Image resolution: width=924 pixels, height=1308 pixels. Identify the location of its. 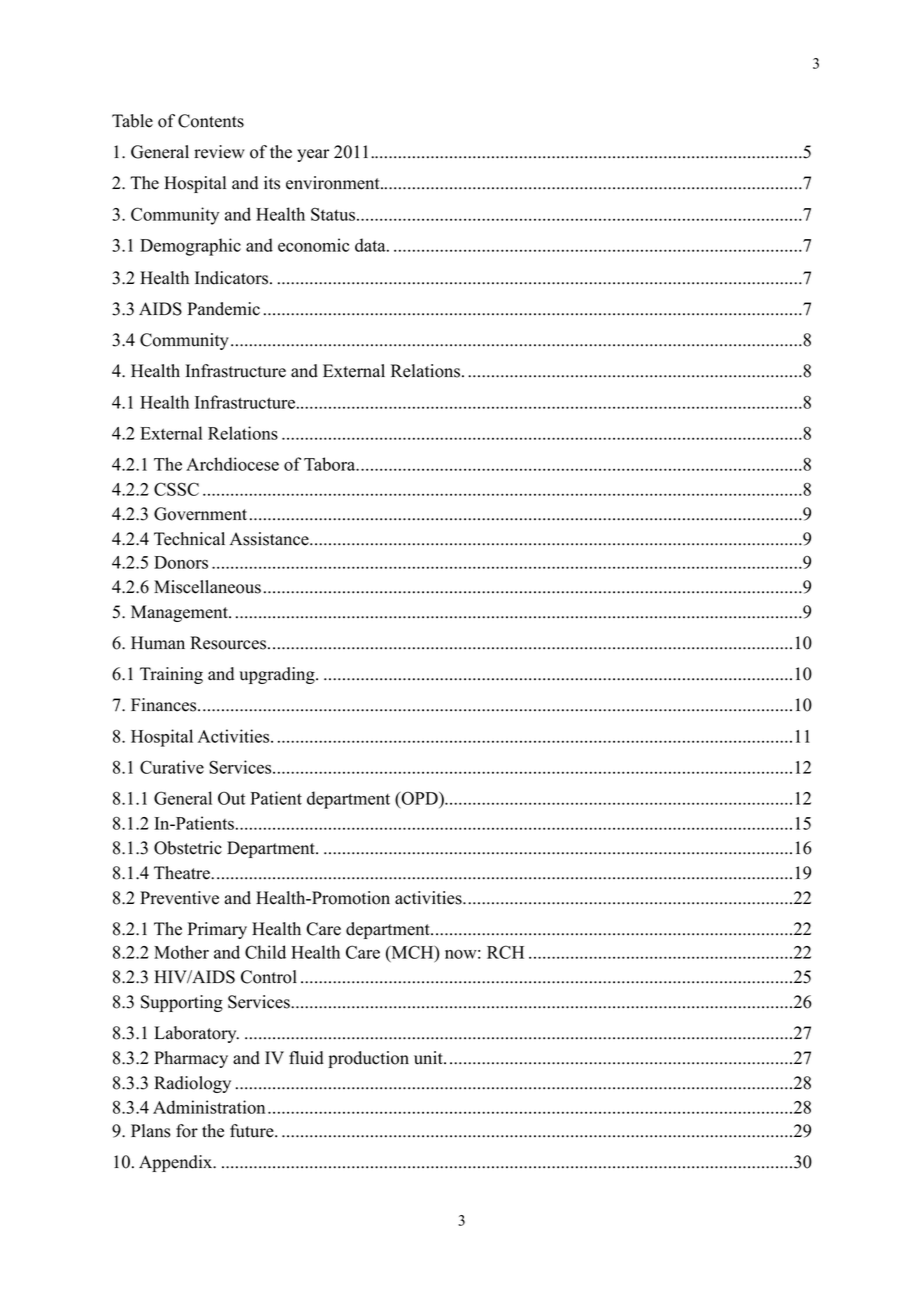
(272, 183).
